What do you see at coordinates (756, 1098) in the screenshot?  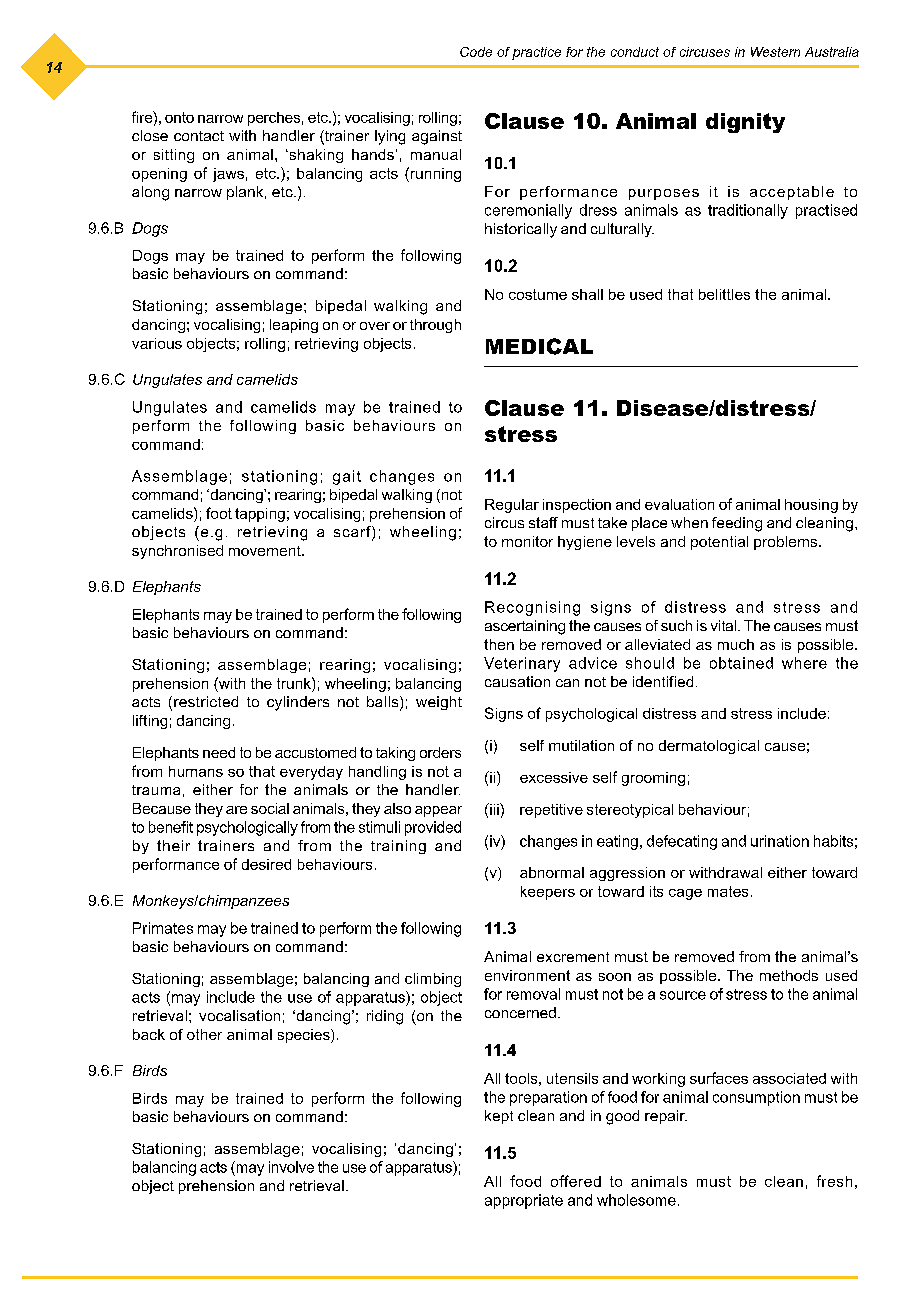 I see `consumption` at bounding box center [756, 1098].
